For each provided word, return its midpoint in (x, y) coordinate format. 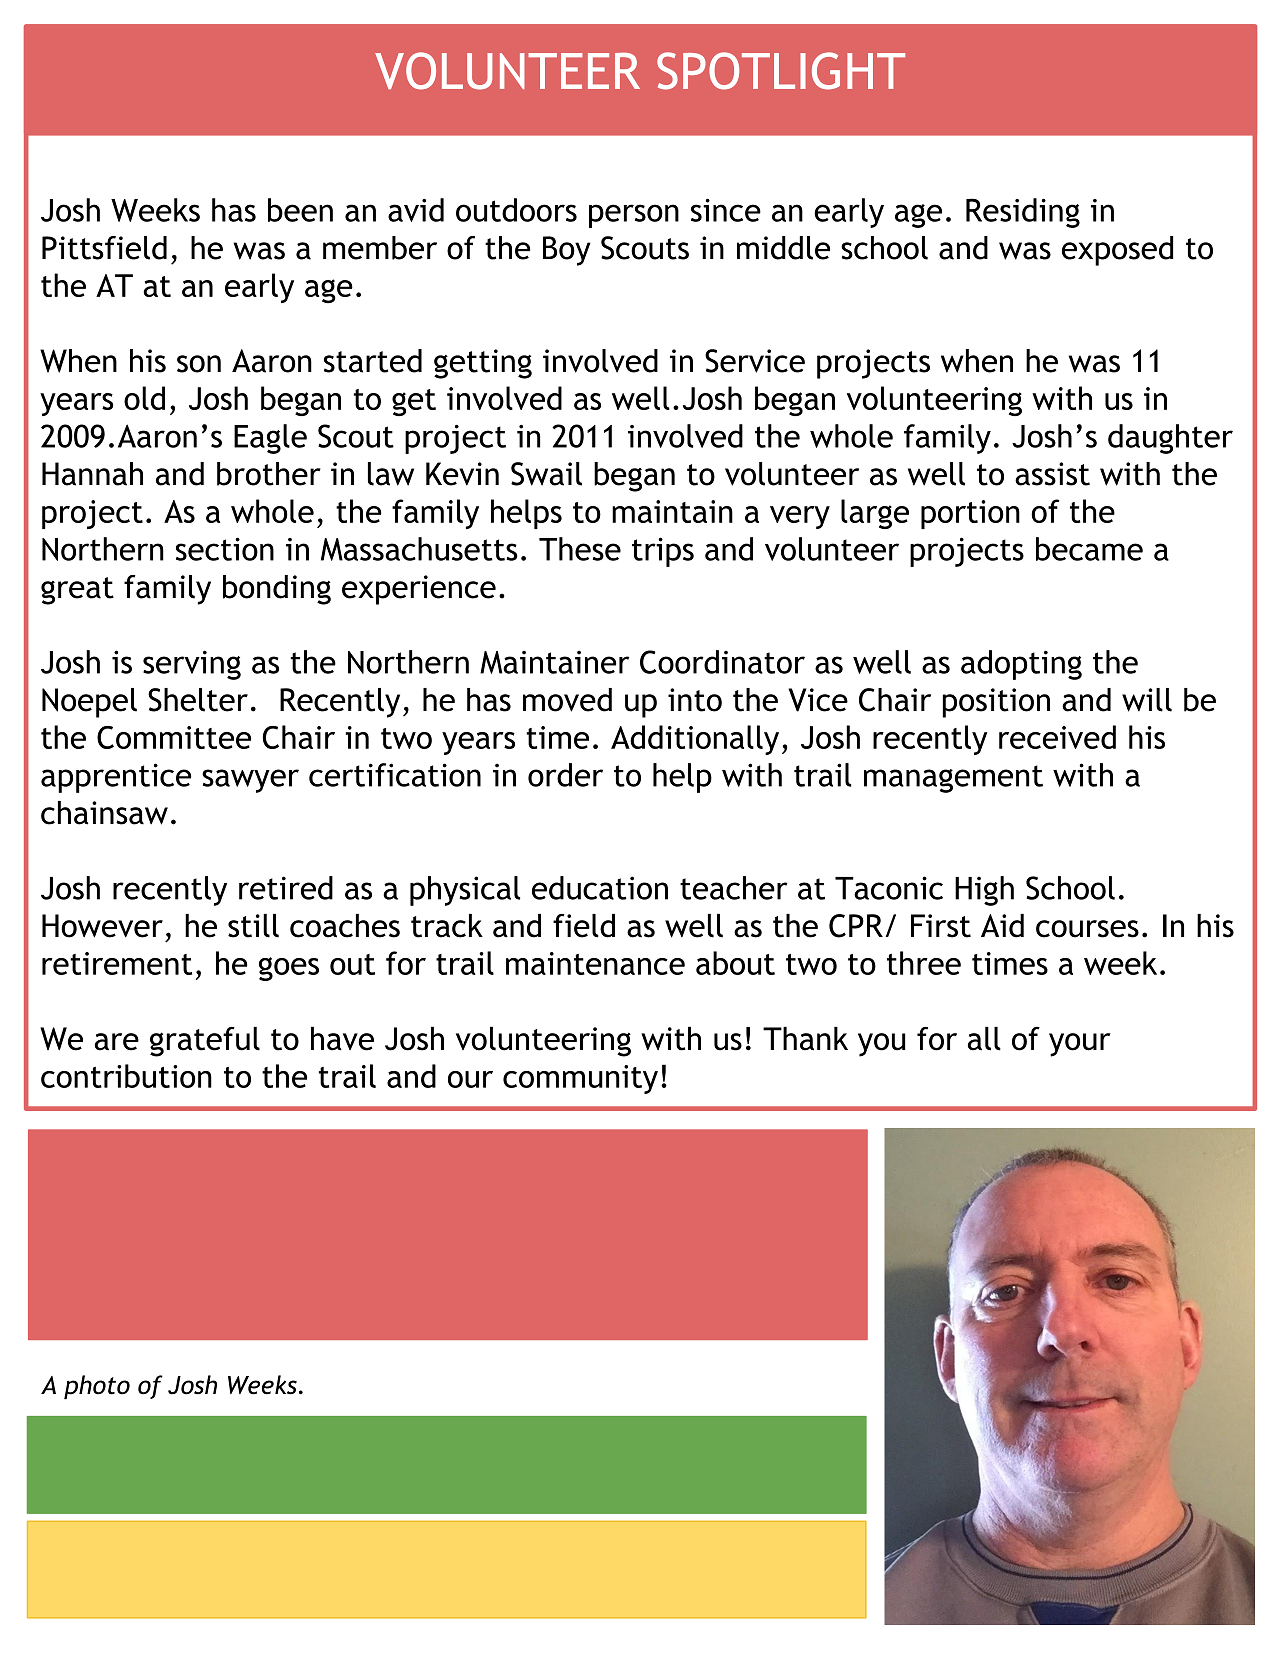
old (144, 398)
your (1080, 1045)
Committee (174, 737)
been (300, 210)
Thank (805, 1039)
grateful (205, 1042)
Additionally (695, 740)
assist (1052, 474)
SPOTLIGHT (781, 71)
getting (483, 364)
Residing (1023, 213)
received (1057, 737)
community (580, 1079)
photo (97, 1387)
